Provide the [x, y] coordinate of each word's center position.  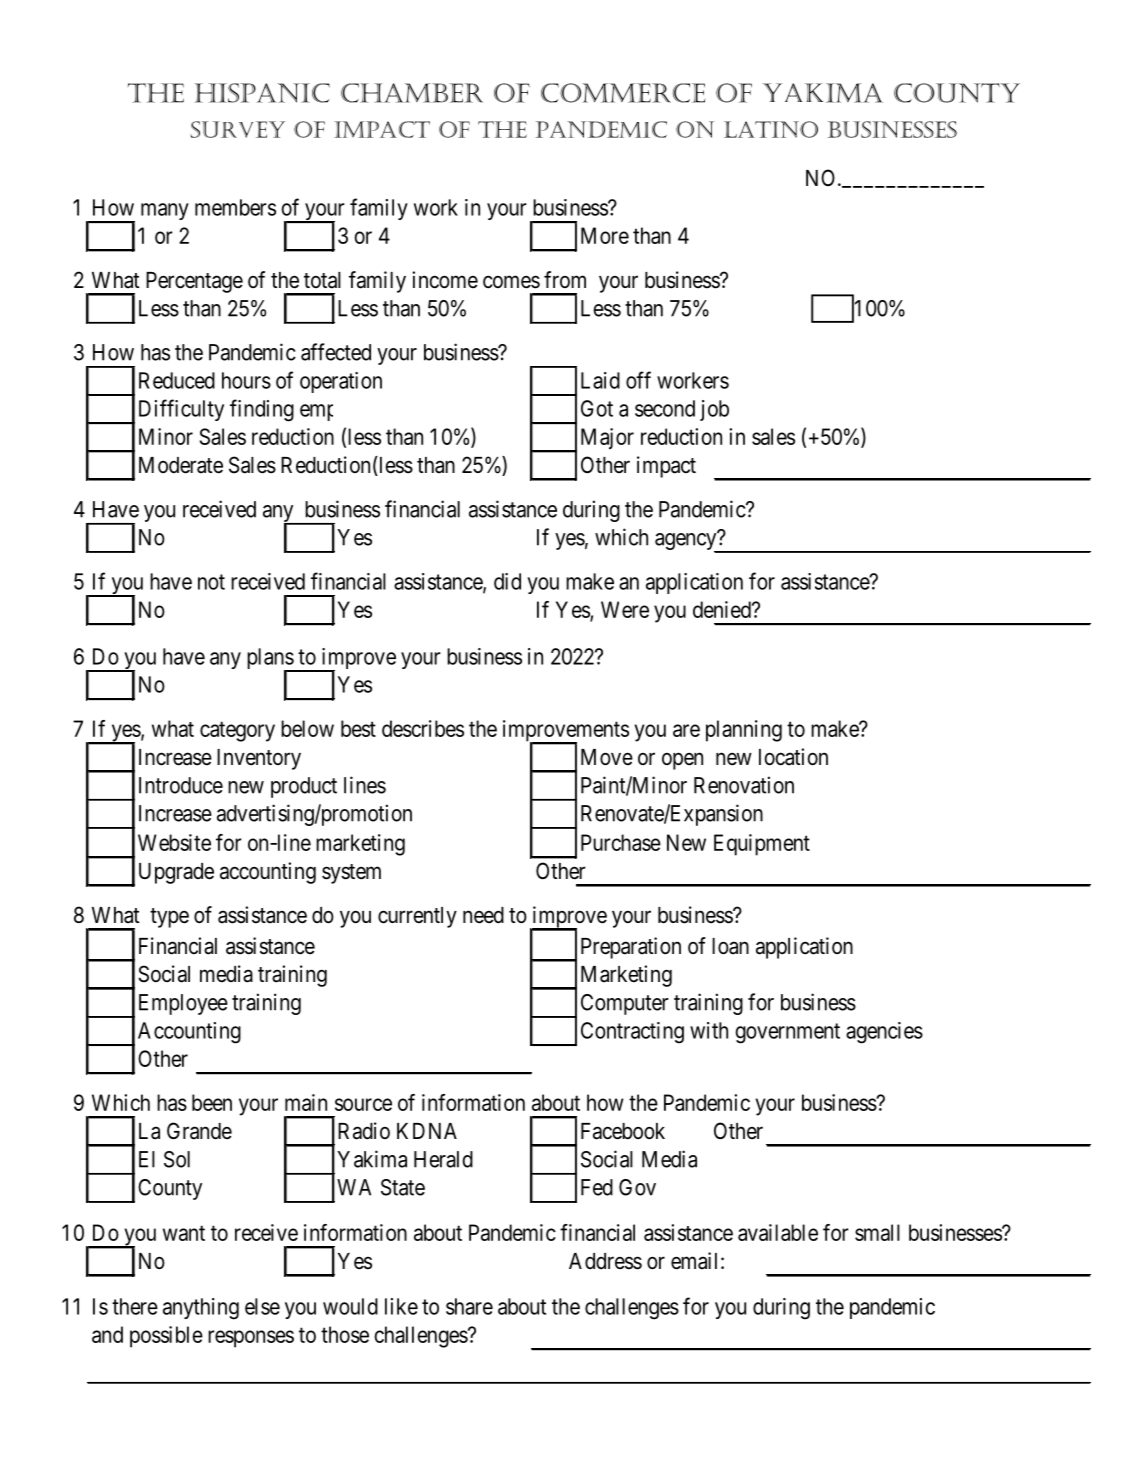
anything [201, 1309]
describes [423, 728]
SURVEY [237, 129]
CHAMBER [412, 93]
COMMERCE [623, 93]
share [469, 1306]
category [237, 731]
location [793, 757]
